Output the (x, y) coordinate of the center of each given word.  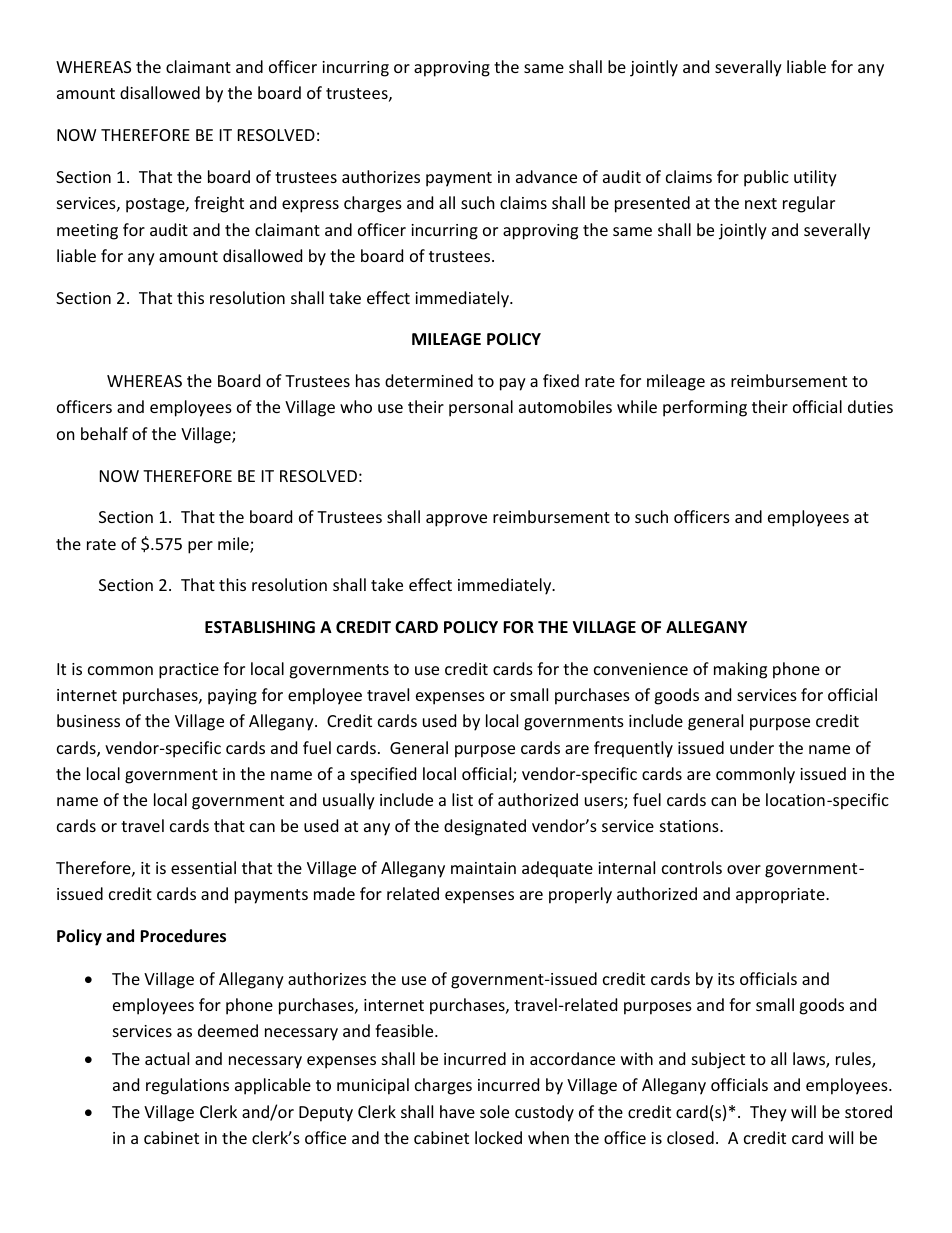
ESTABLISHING (260, 627)
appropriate (781, 896)
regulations (187, 1086)
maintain (483, 868)
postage (156, 205)
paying (232, 697)
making (740, 670)
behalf (104, 433)
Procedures (183, 936)
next (761, 203)
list (462, 799)
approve (456, 520)
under (752, 747)
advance (546, 176)
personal (481, 408)
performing (705, 408)
